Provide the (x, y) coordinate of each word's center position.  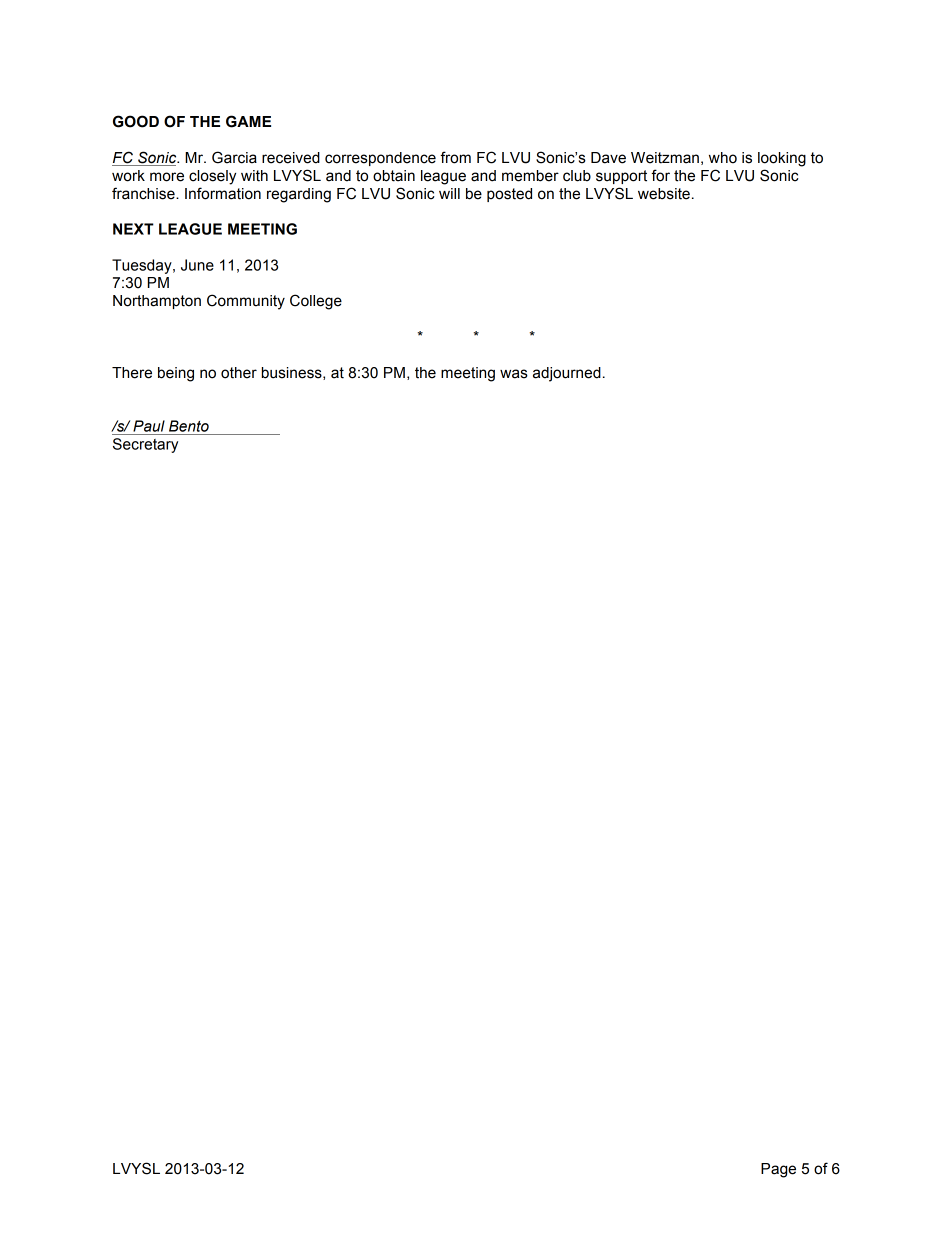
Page (778, 1170)
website (664, 194)
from (455, 157)
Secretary (145, 445)
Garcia (234, 157)
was (514, 374)
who (723, 158)
